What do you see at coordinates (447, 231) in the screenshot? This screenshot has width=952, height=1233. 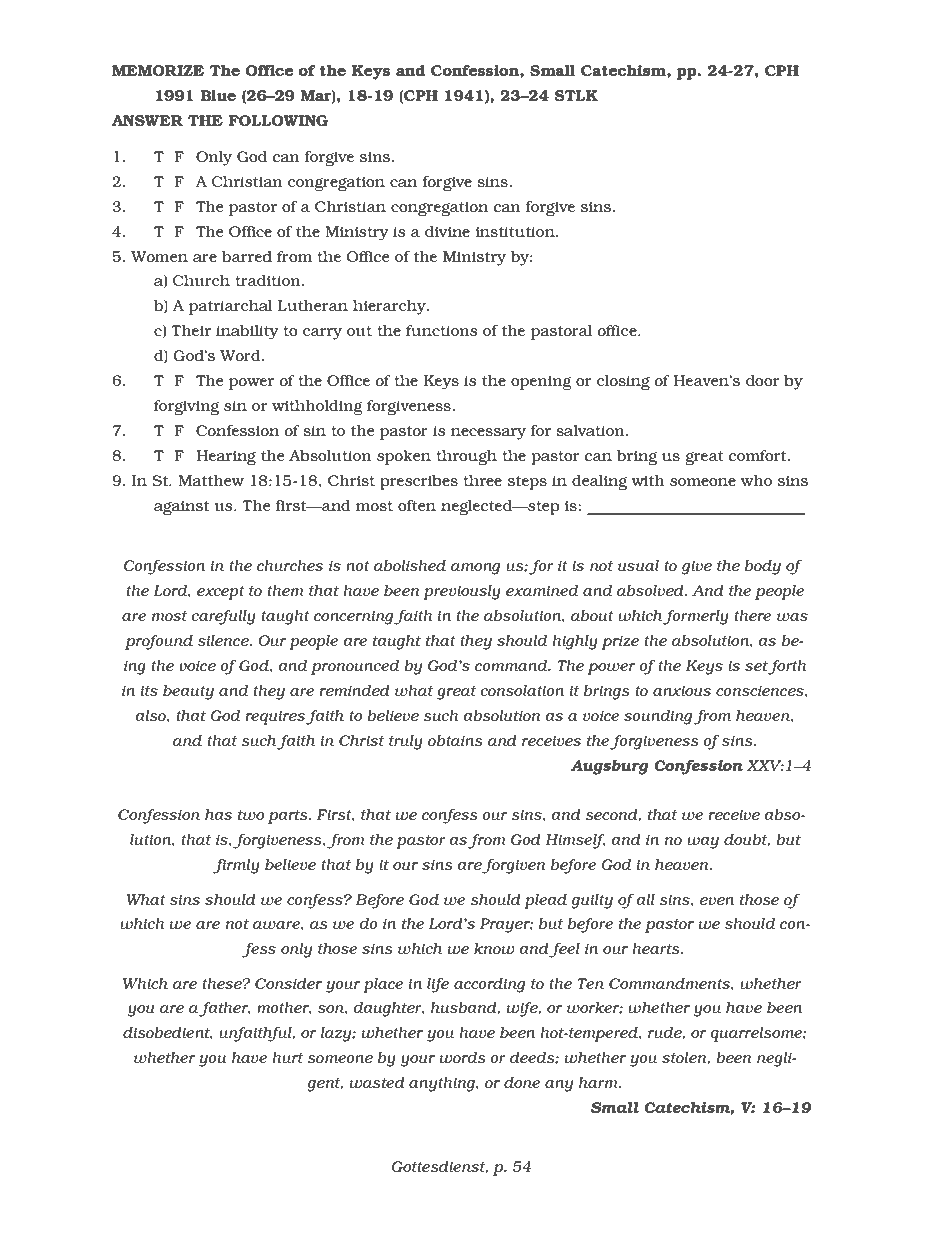 I see `divine` at bounding box center [447, 231].
